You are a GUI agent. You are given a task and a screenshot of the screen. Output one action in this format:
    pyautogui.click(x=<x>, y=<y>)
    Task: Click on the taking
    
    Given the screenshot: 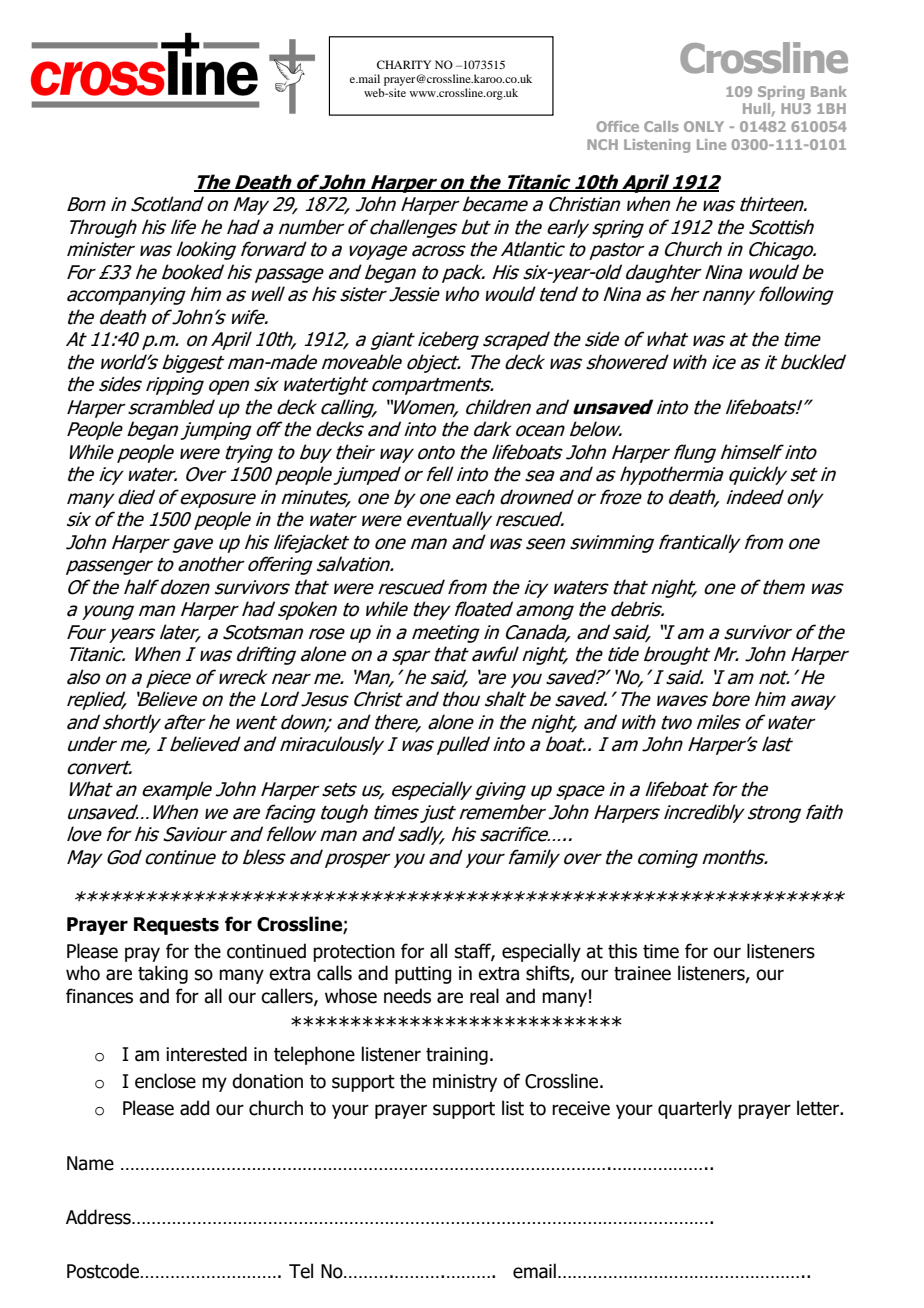 What is the action you would take?
    pyautogui.click(x=163, y=974)
